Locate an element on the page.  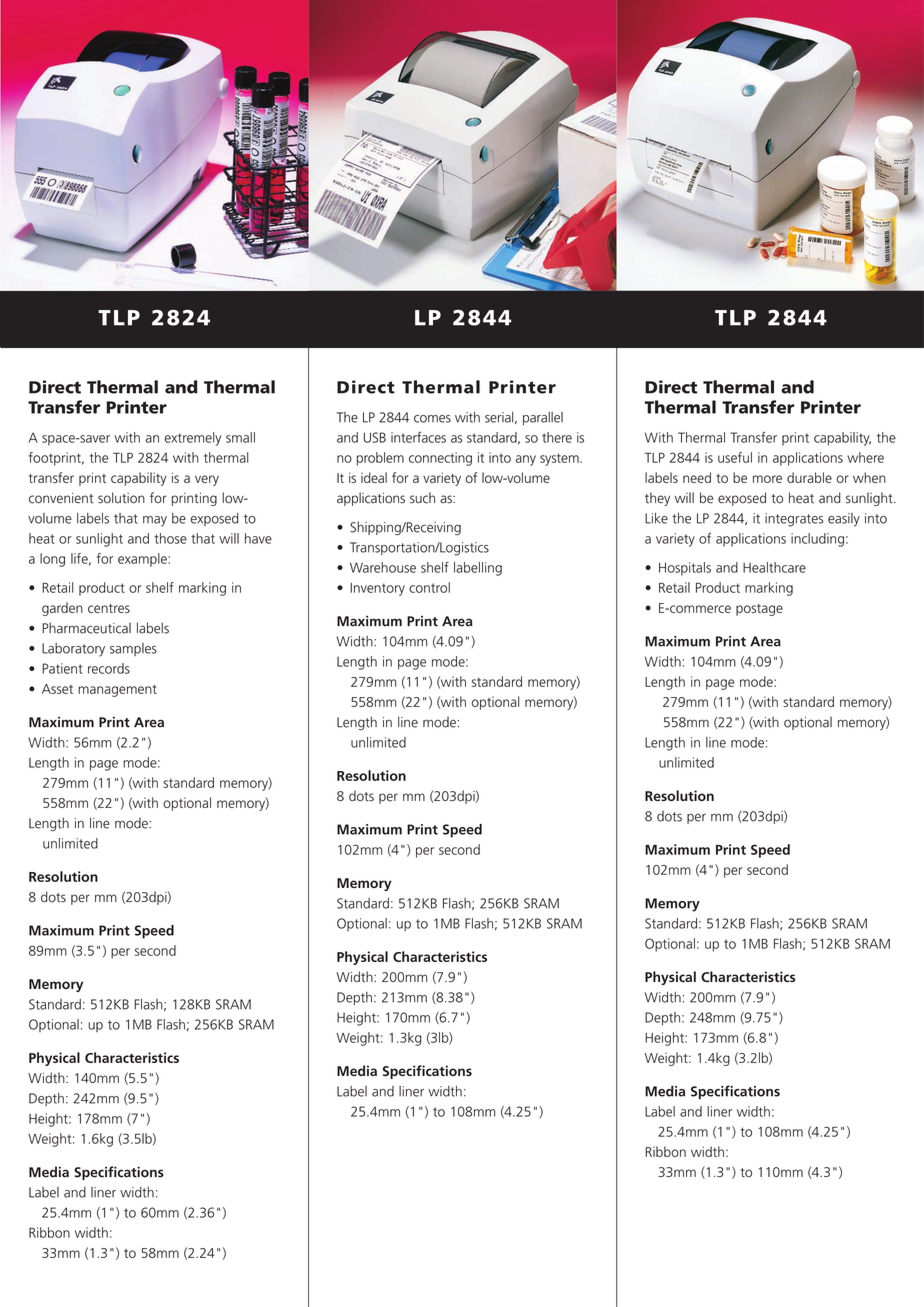
useful is located at coordinates (735, 457).
